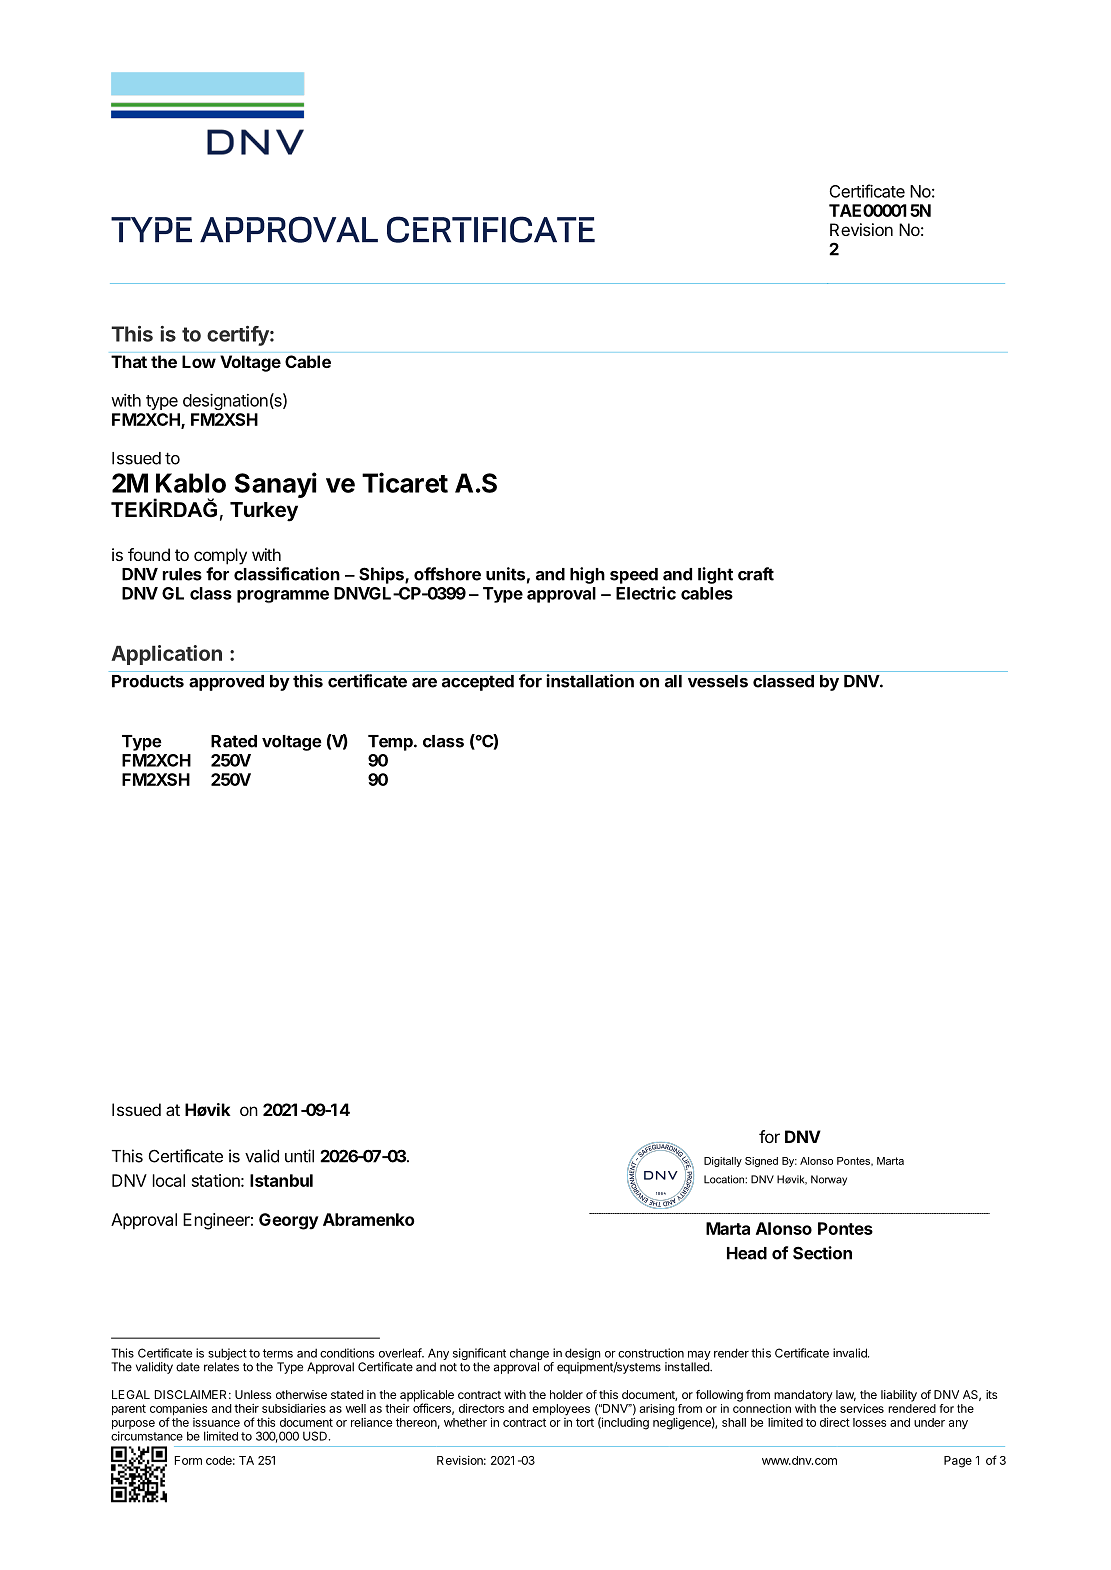  Describe the element at coordinates (822, 1253) in the screenshot. I see `Section` at that location.
